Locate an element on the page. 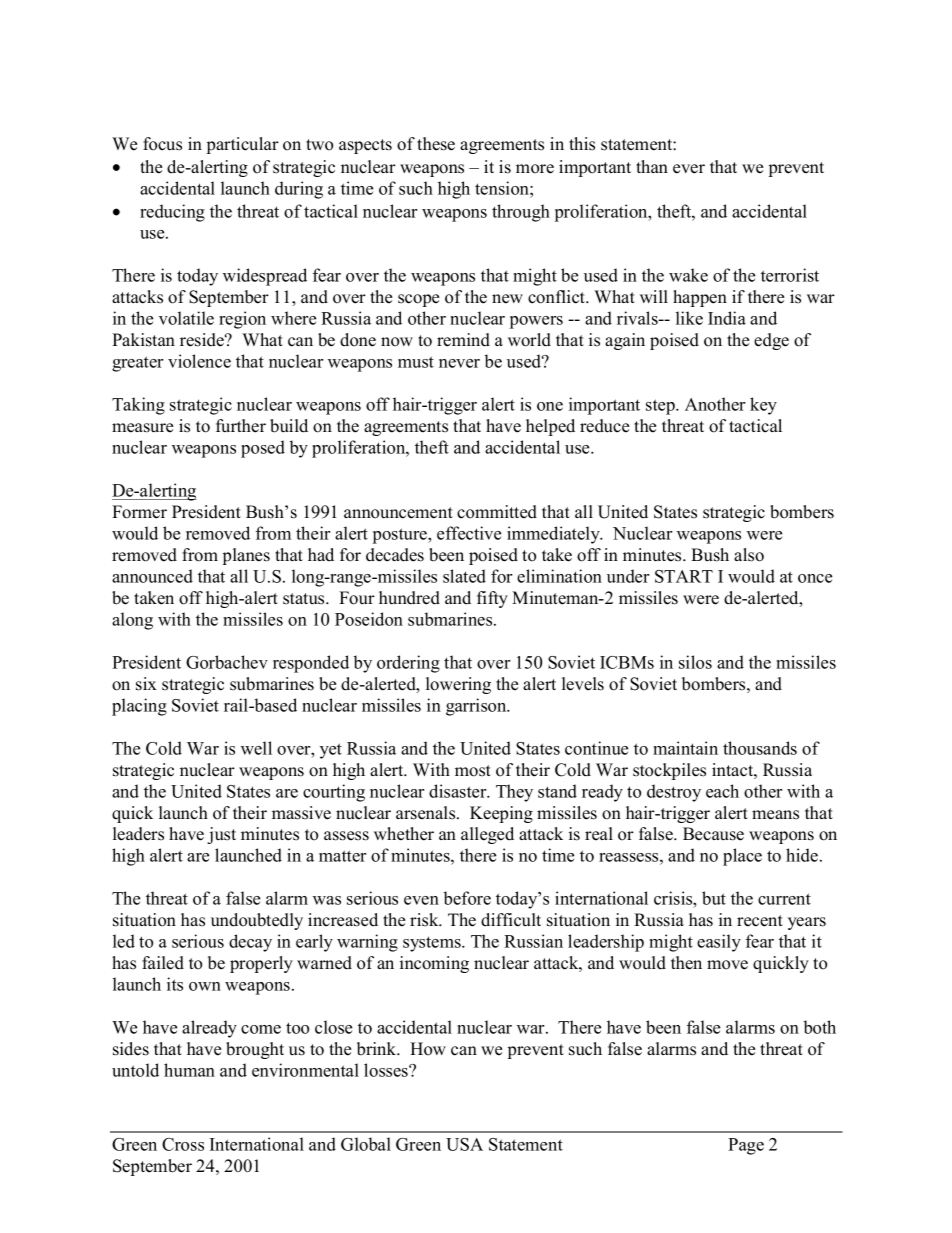 The height and width of the page is (1233, 952). particular is located at coordinates (243, 145).
